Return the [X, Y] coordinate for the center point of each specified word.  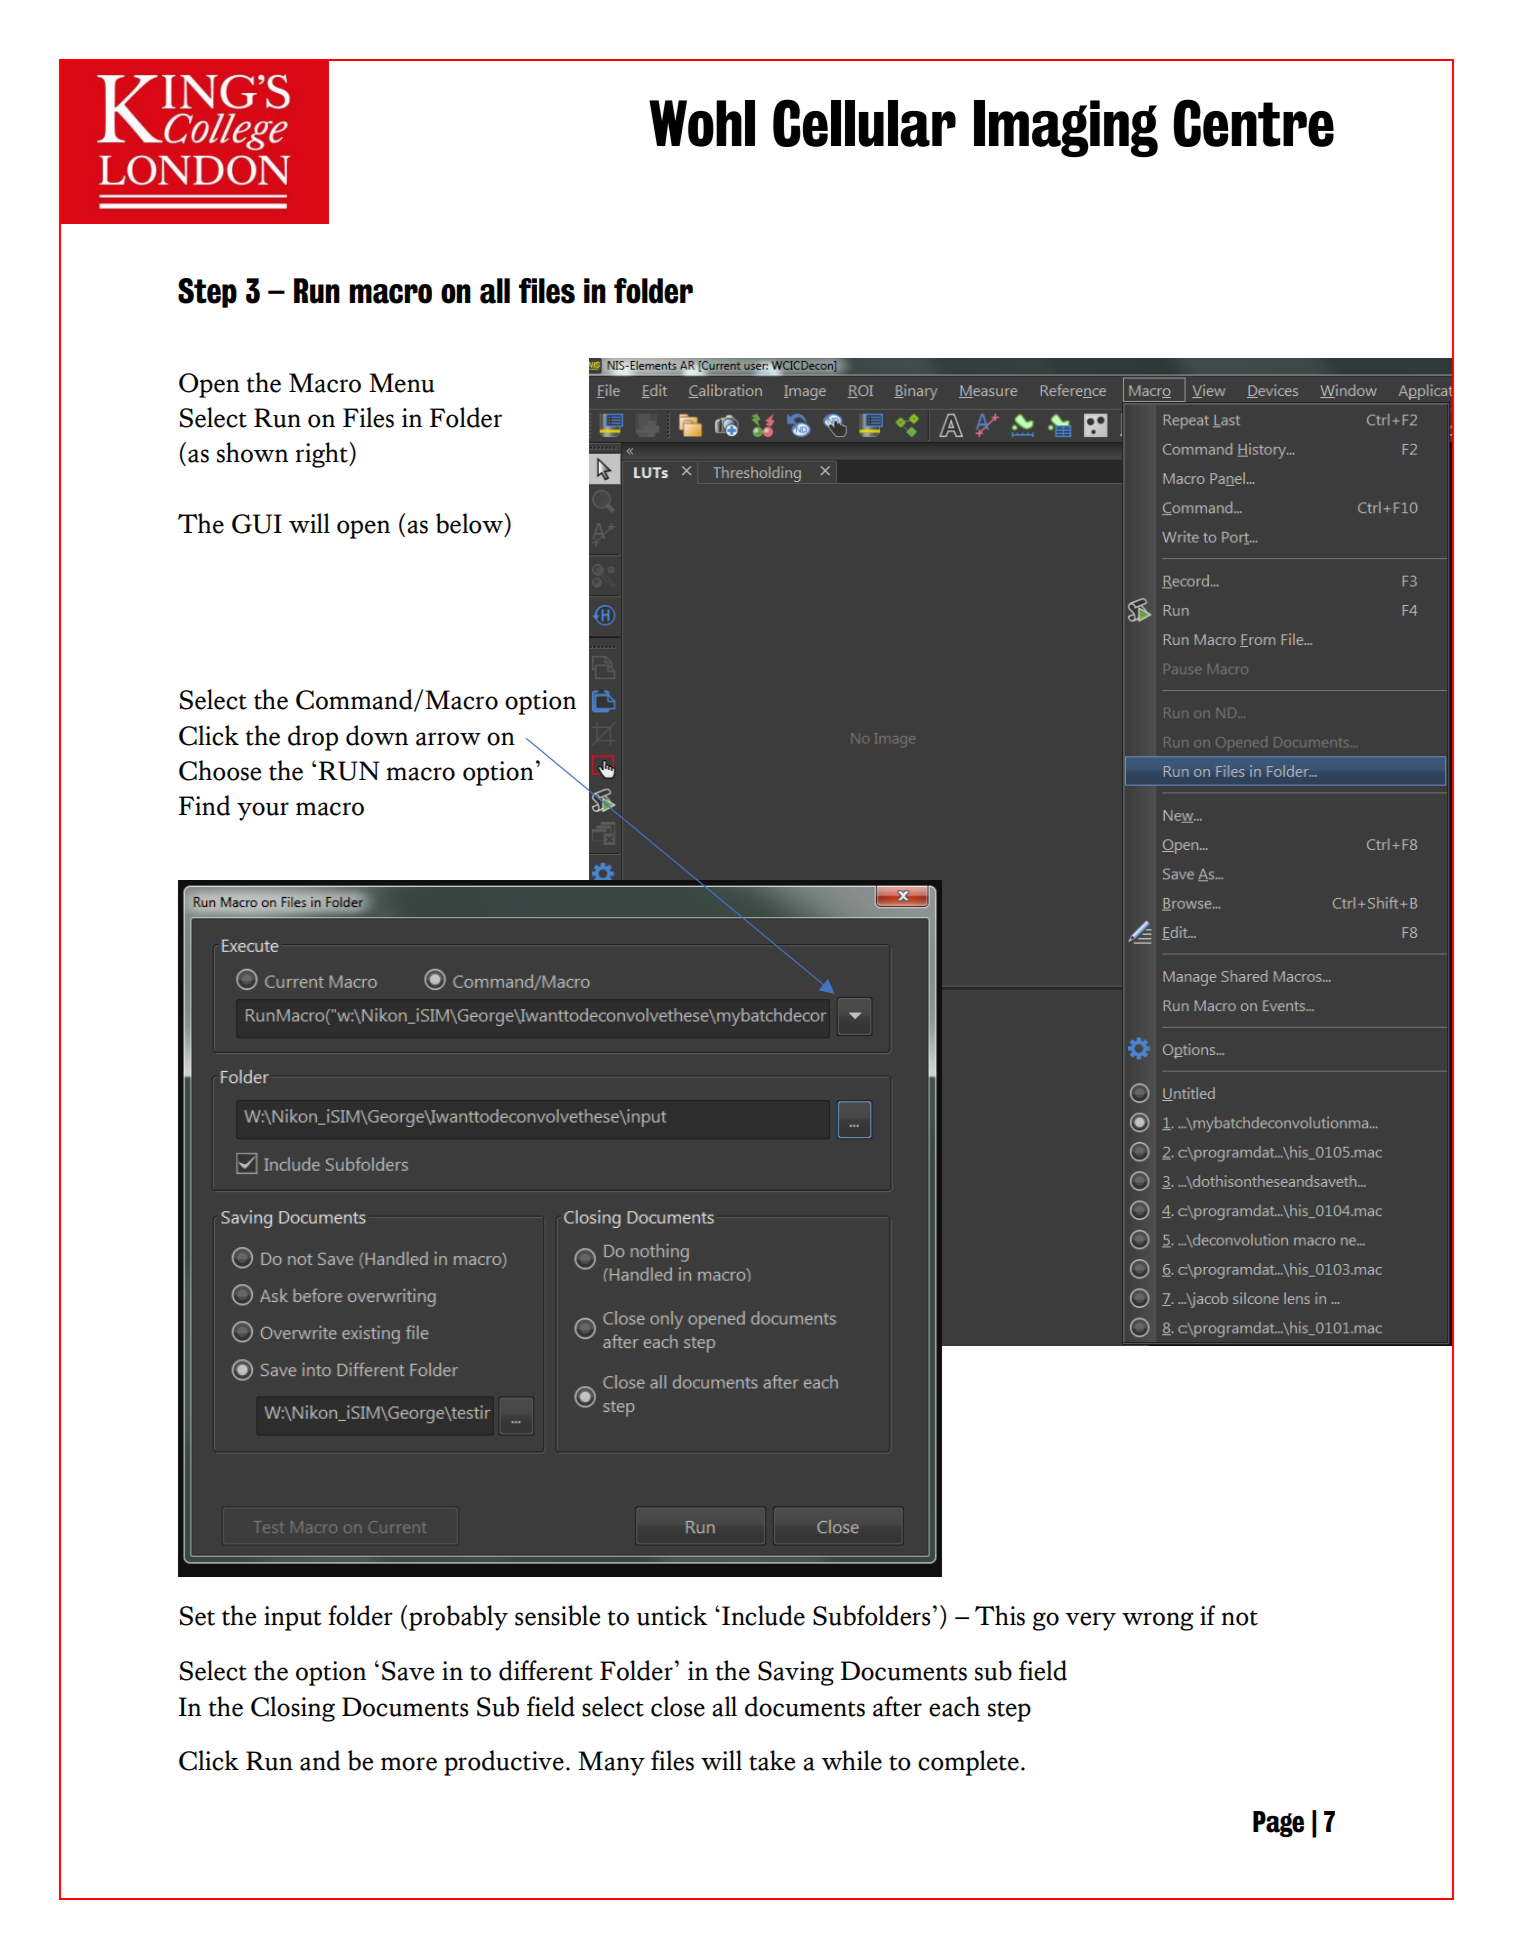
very [1090, 1621]
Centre [1254, 123]
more [409, 1764]
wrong [1158, 1621]
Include [763, 1615]
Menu [402, 383]
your [263, 811]
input [293, 1618]
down [377, 735]
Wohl [702, 123]
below [470, 523]
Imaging [1066, 128]
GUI [257, 524]
